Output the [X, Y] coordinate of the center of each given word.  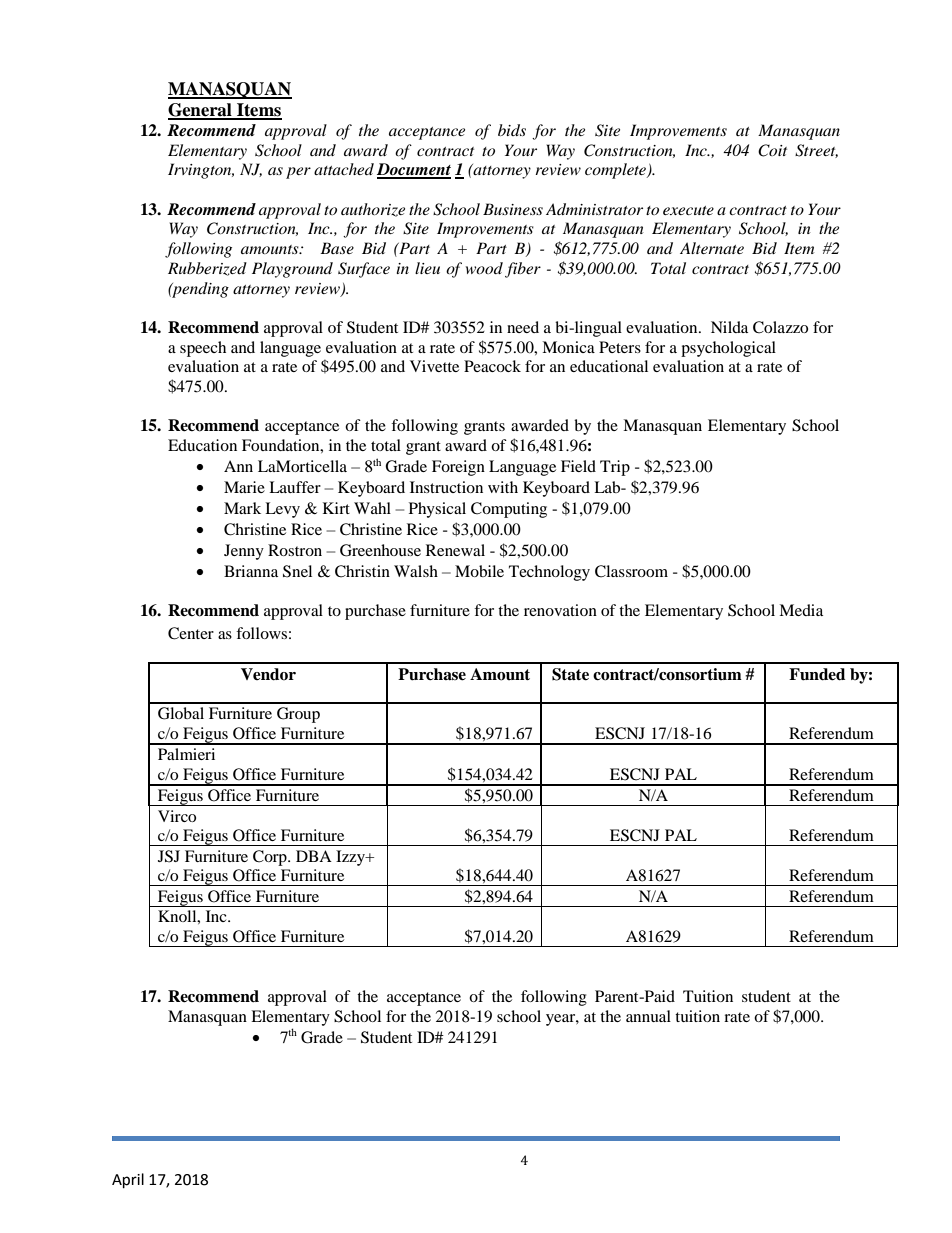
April [128, 1181]
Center [191, 633]
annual [648, 1016]
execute [688, 210]
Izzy [351, 858]
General [201, 111]
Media [801, 610]
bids [512, 130]
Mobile [479, 571]
